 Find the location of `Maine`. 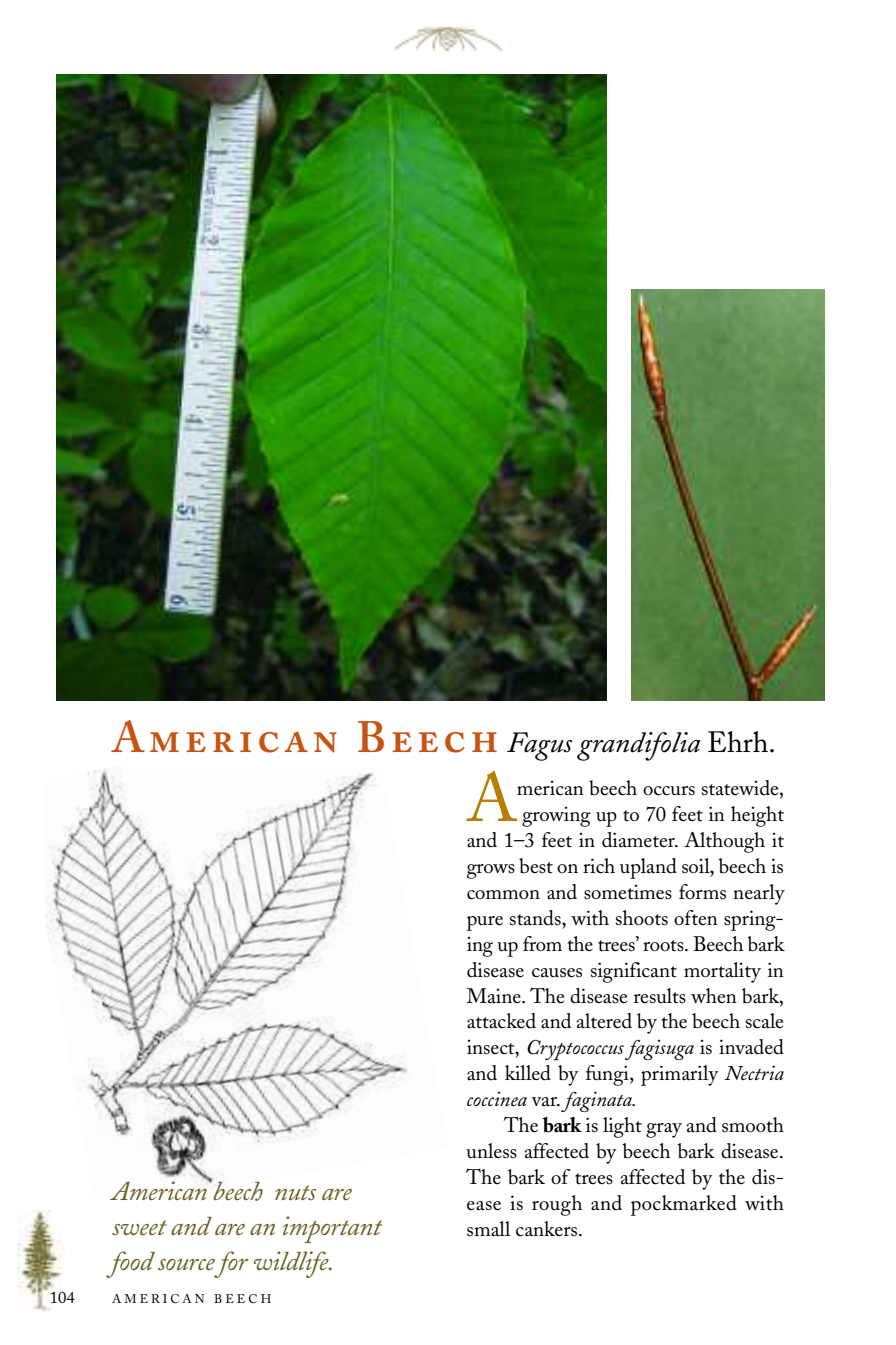

Maine is located at coordinates (494, 996).
